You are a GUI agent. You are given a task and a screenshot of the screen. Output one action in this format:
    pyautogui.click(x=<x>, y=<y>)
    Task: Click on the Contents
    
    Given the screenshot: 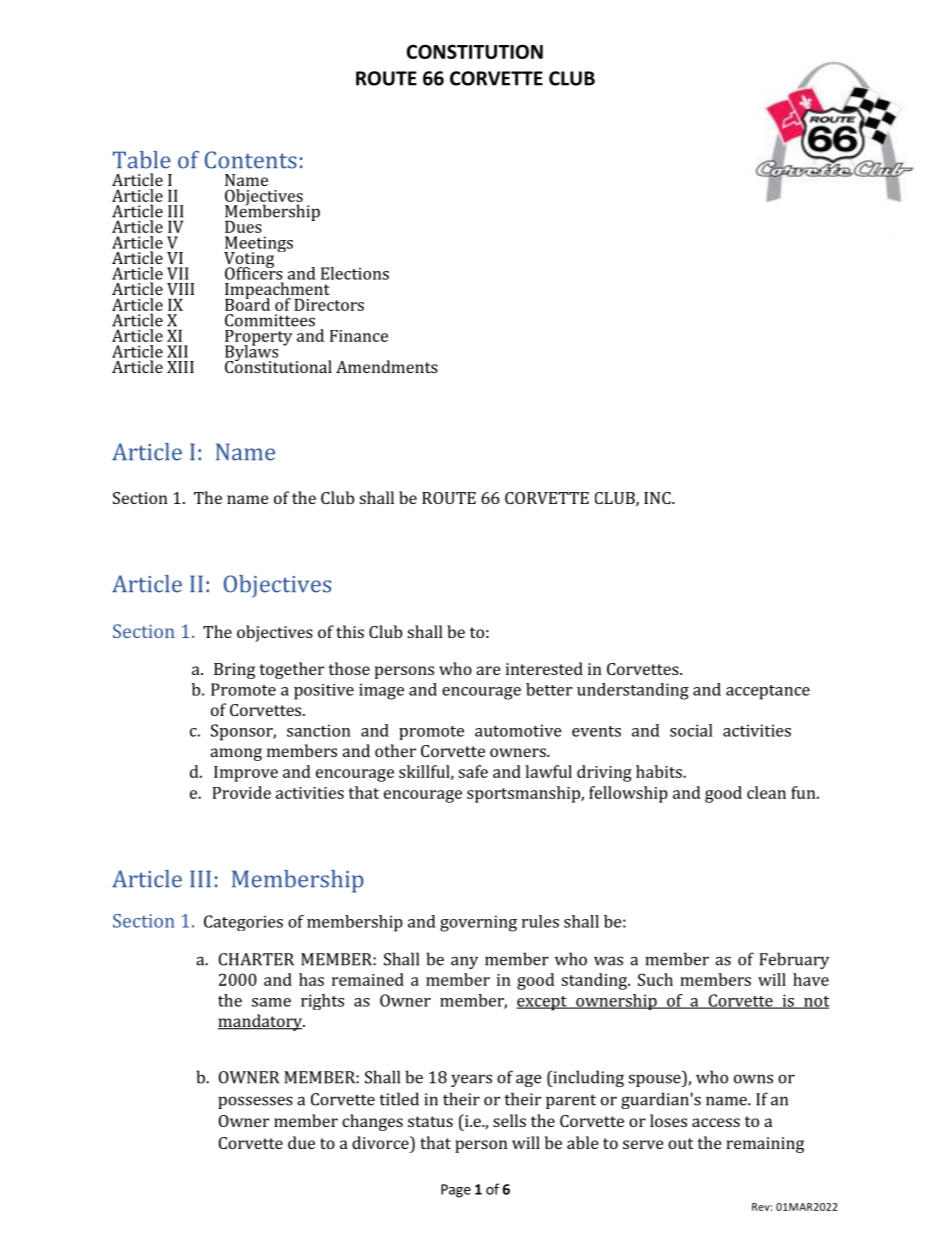 What is the action you would take?
    pyautogui.click(x=251, y=160)
